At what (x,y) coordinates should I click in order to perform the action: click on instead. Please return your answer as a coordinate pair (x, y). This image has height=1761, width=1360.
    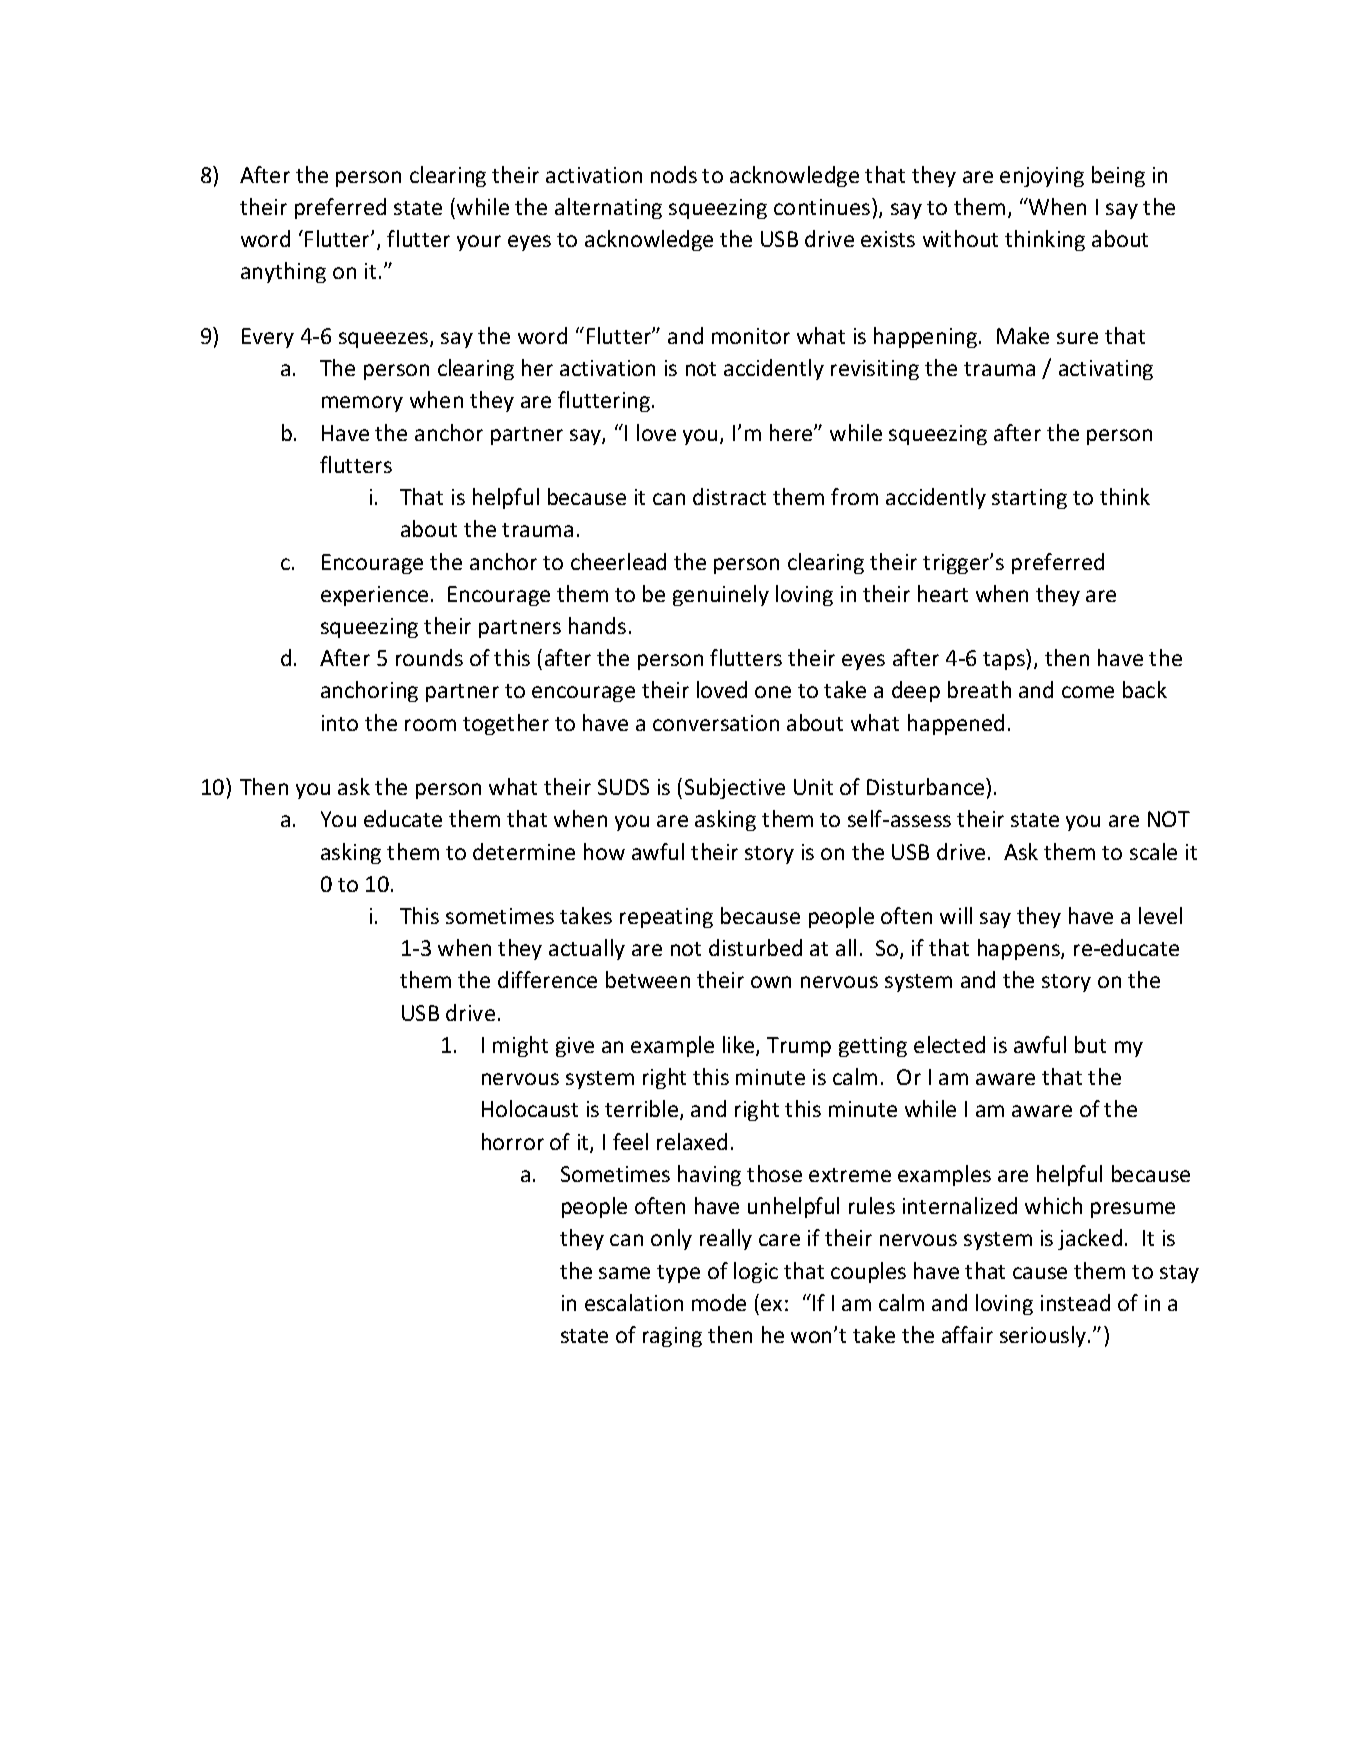
    Looking at the image, I should click on (1075, 1302).
